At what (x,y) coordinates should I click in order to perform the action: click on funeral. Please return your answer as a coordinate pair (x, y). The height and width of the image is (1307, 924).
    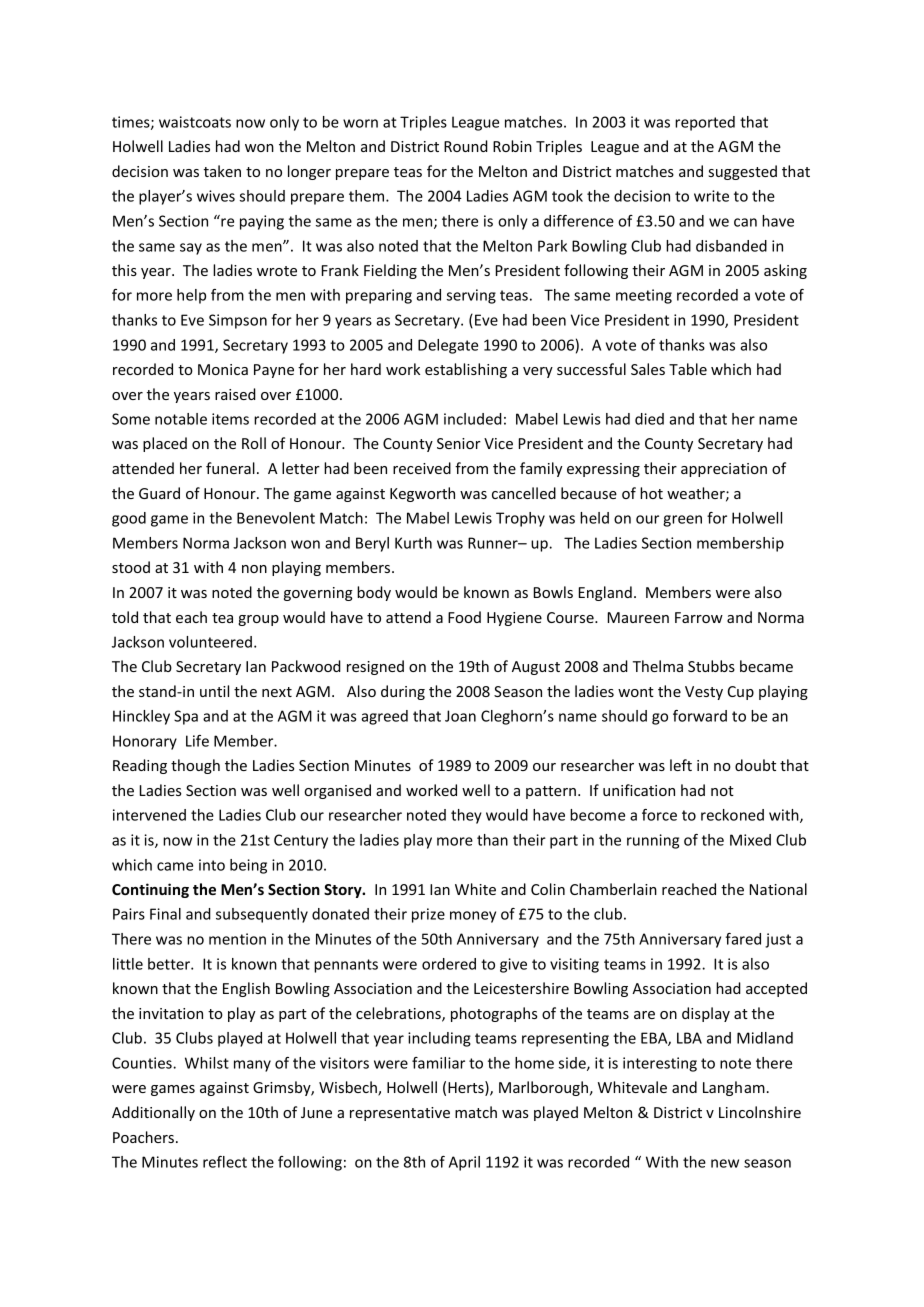
    Looking at the image, I should click on (230, 468).
